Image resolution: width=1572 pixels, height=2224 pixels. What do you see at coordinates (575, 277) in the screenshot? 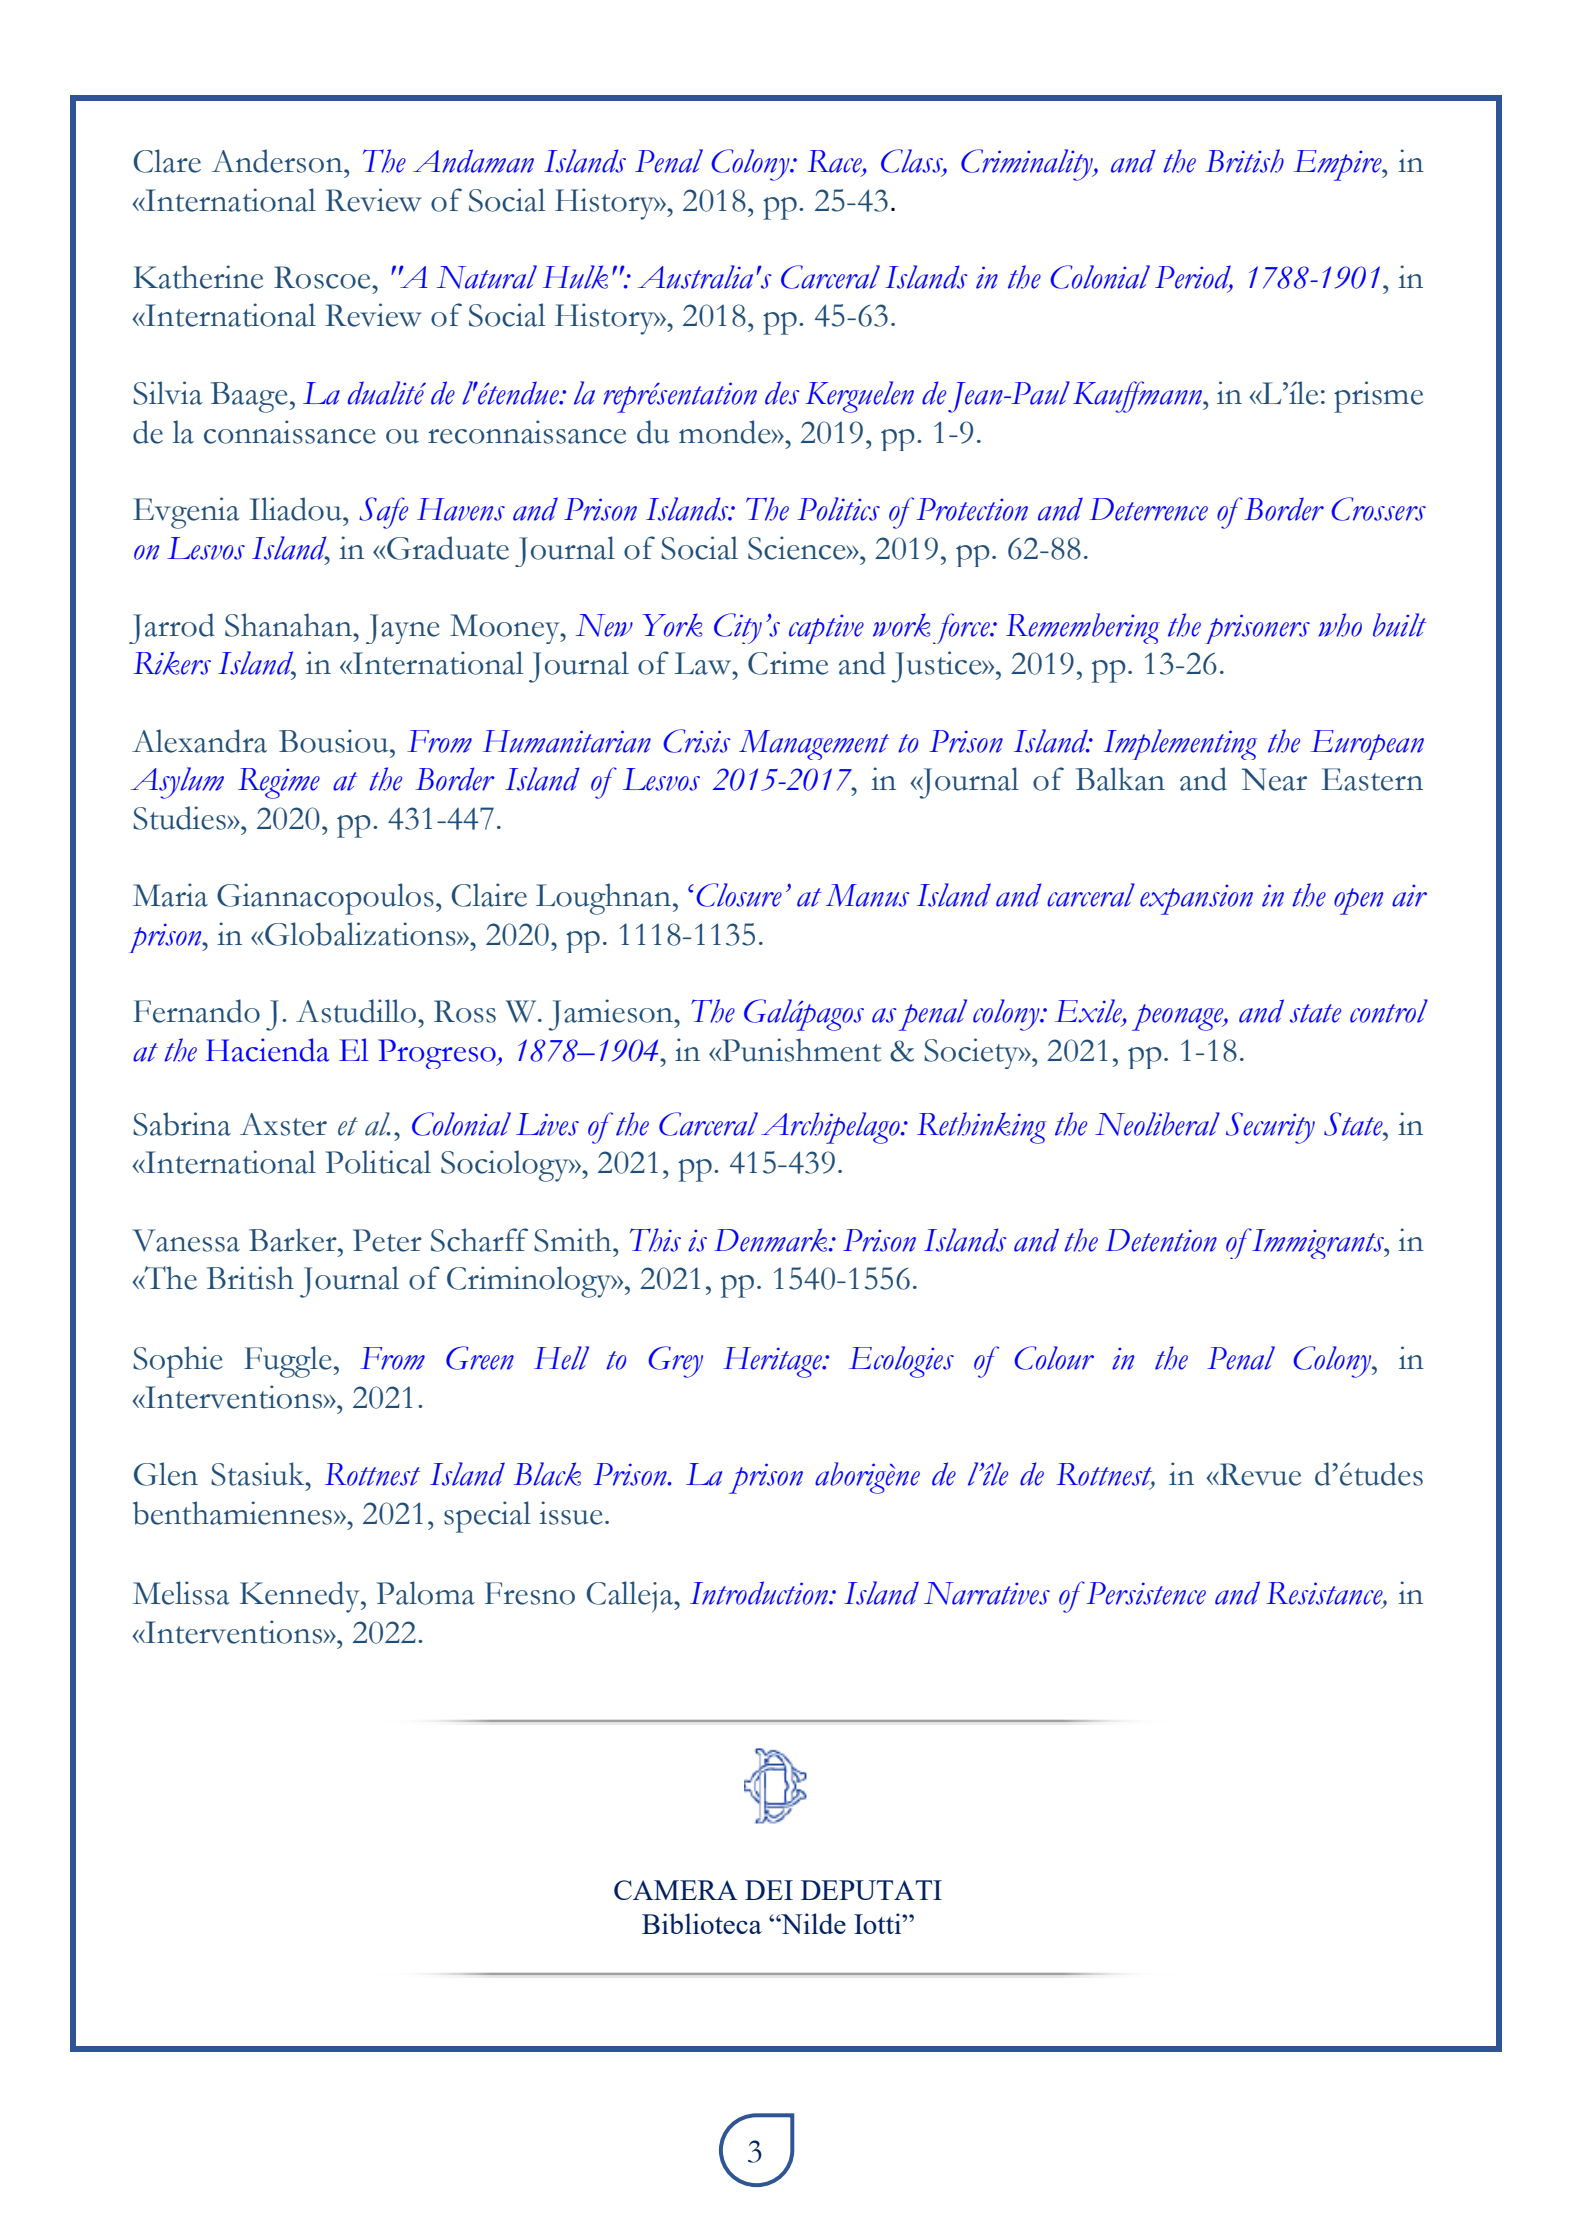
I see `Hulk` at bounding box center [575, 277].
